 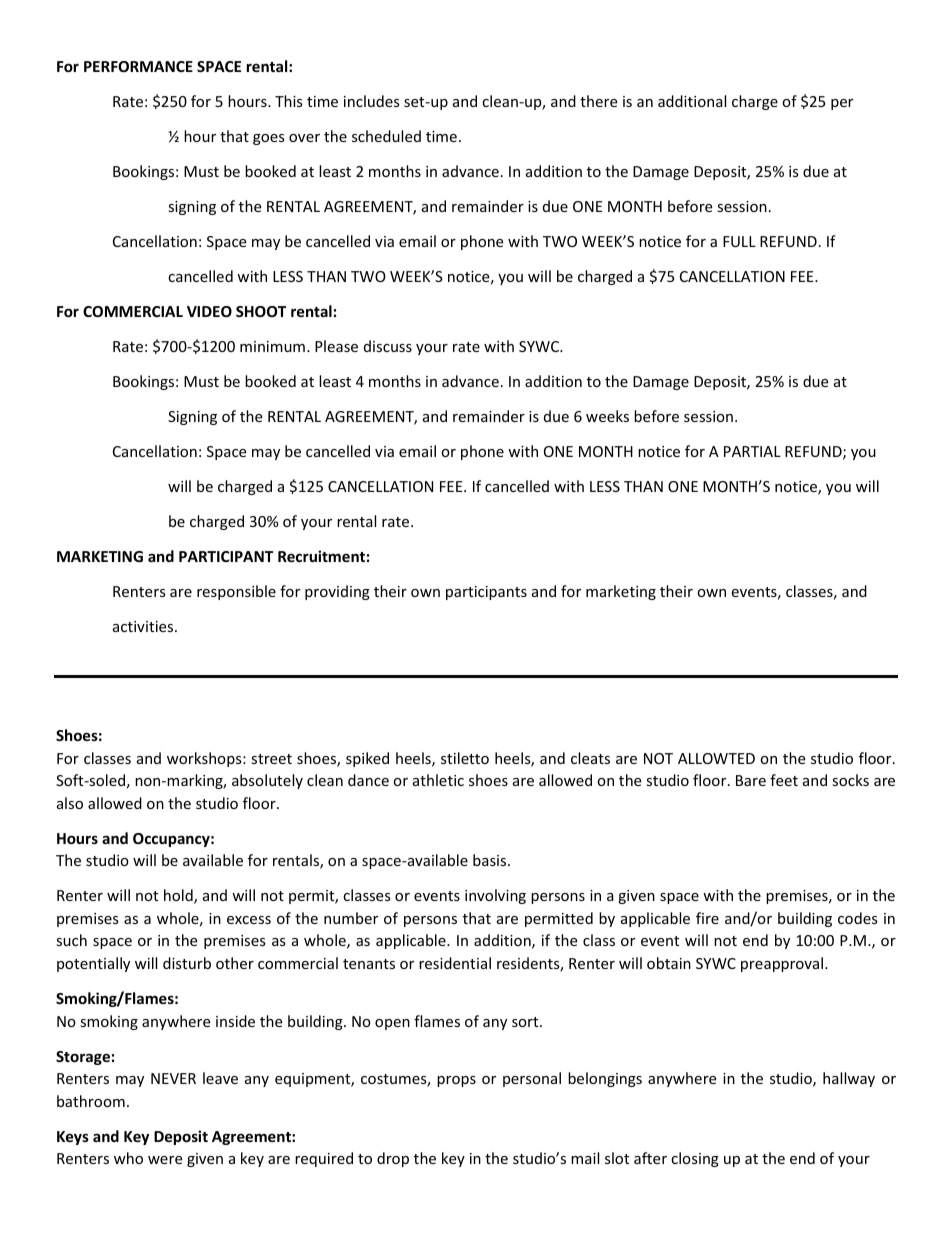 I want to click on there, so click(x=598, y=101).
